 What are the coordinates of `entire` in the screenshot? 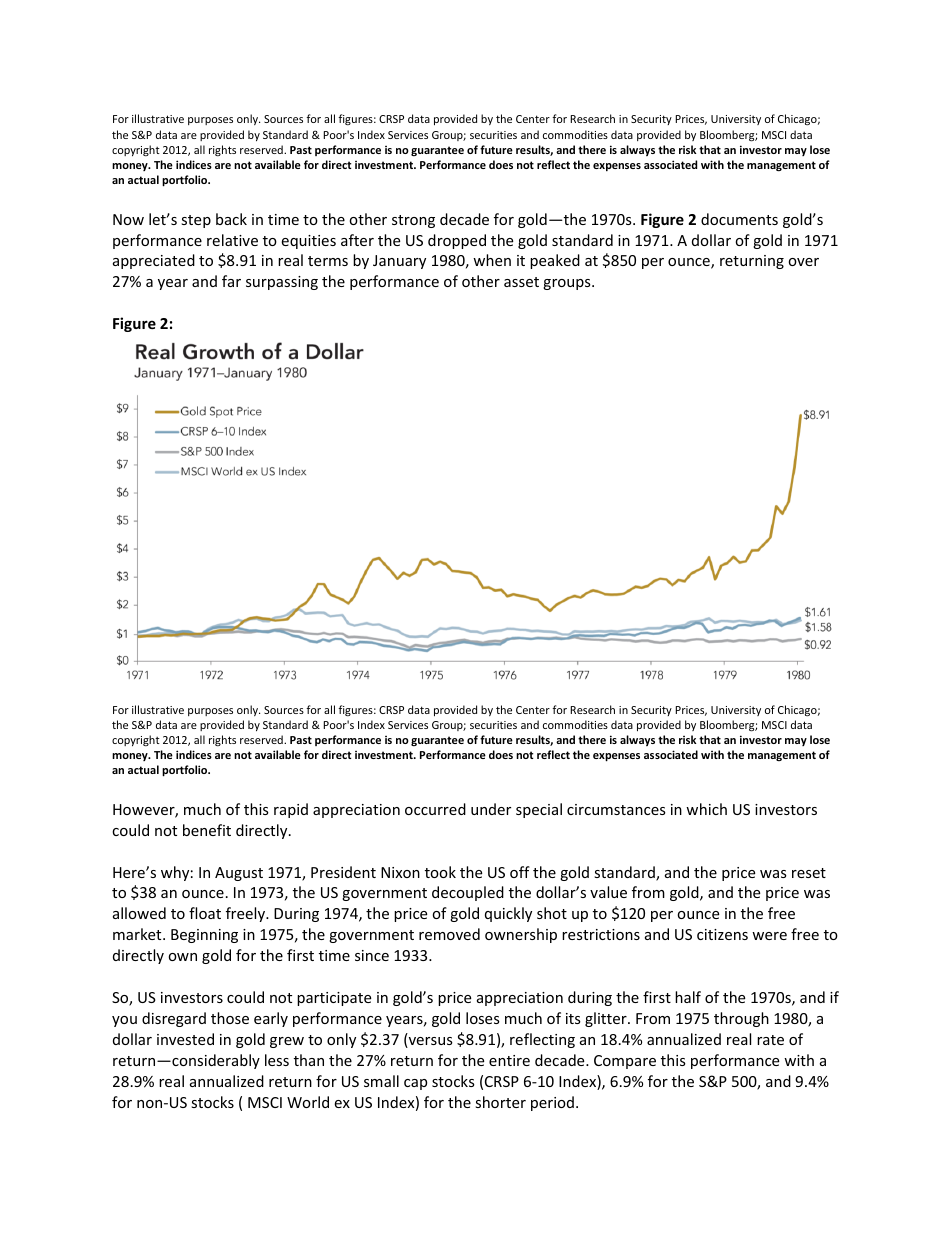 It's located at (509, 1060).
